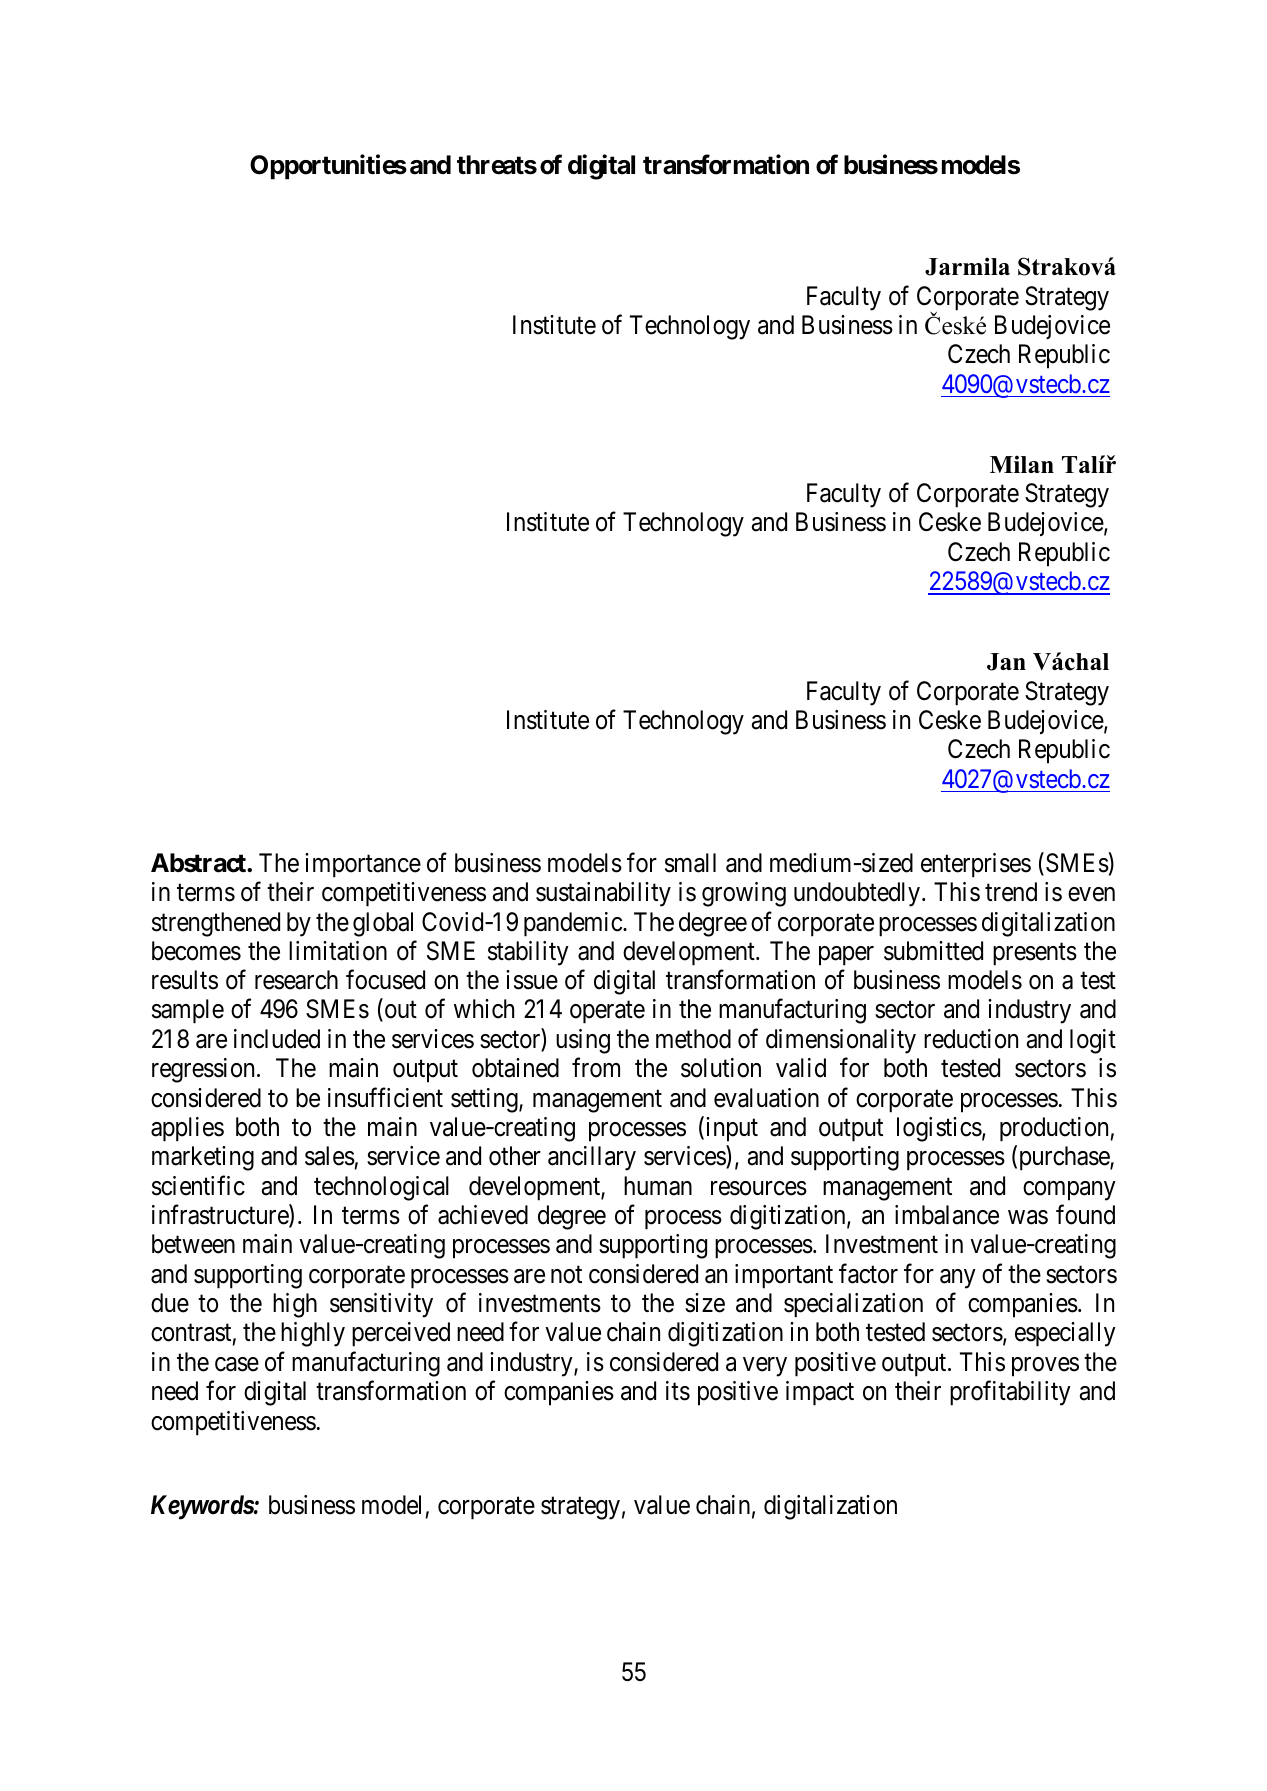 This screenshot has height=1791, width=1267. Describe the element at coordinates (592, 1158) in the screenshot. I see `ancillary` at that location.
